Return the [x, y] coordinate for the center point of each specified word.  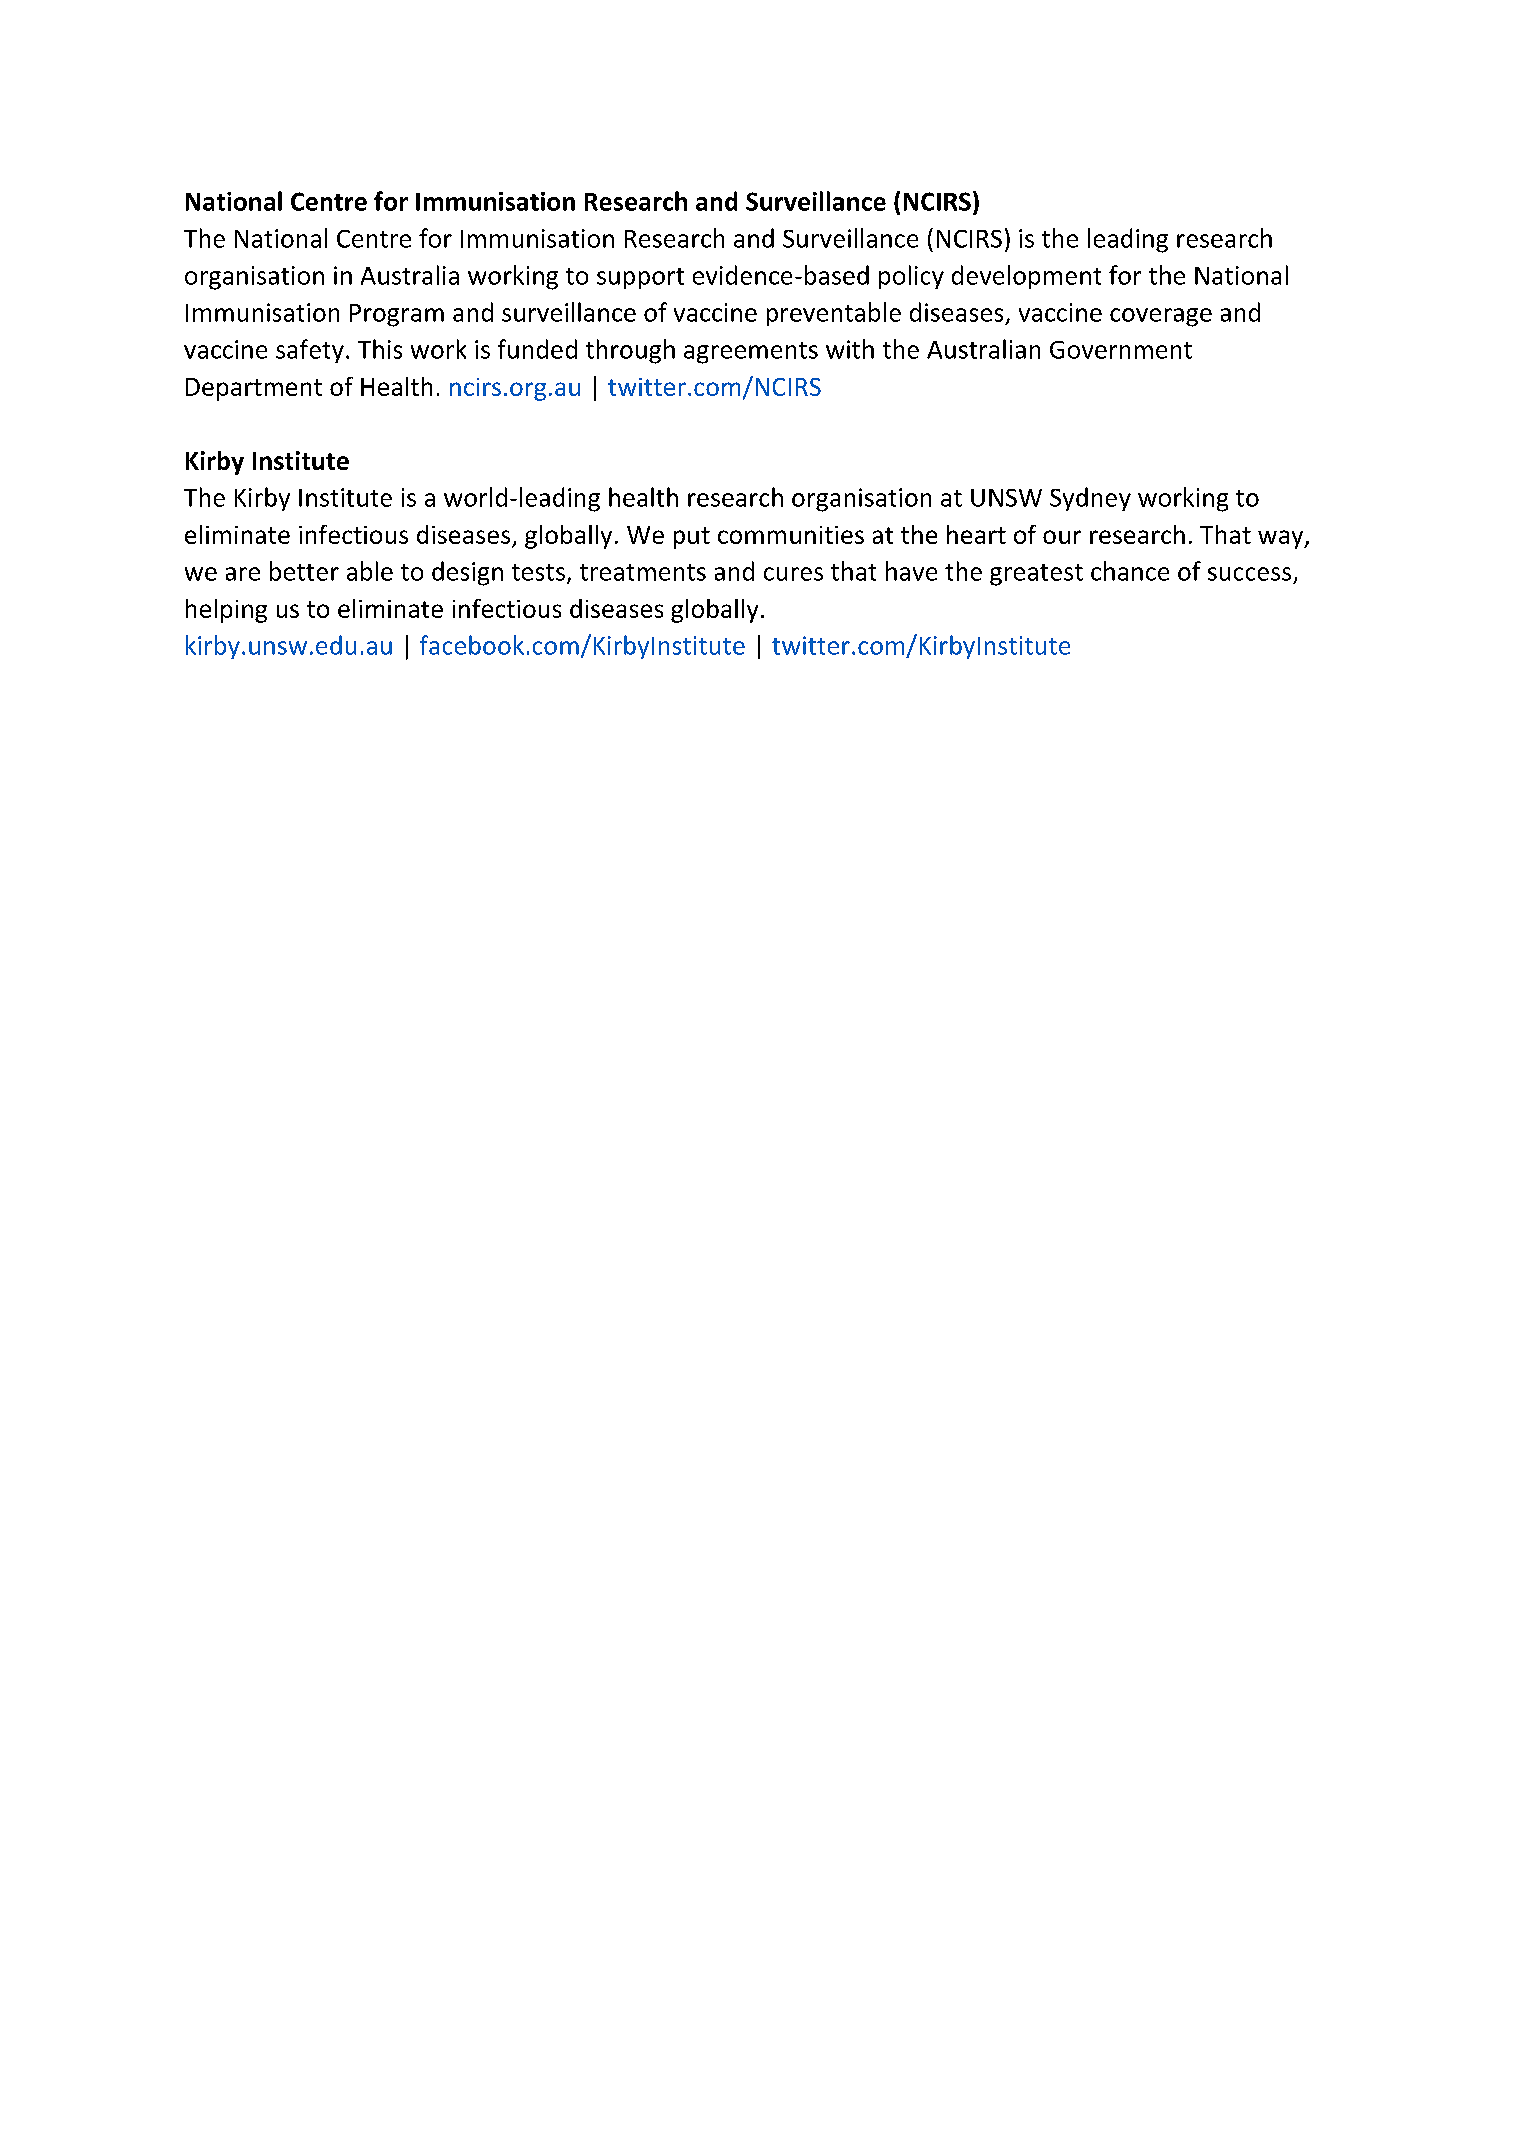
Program [397, 315]
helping [226, 611]
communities [791, 535]
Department [254, 389]
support [640, 278]
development [1026, 277]
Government [1121, 350]
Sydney [1090, 499]
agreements [751, 353]
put [692, 538]
